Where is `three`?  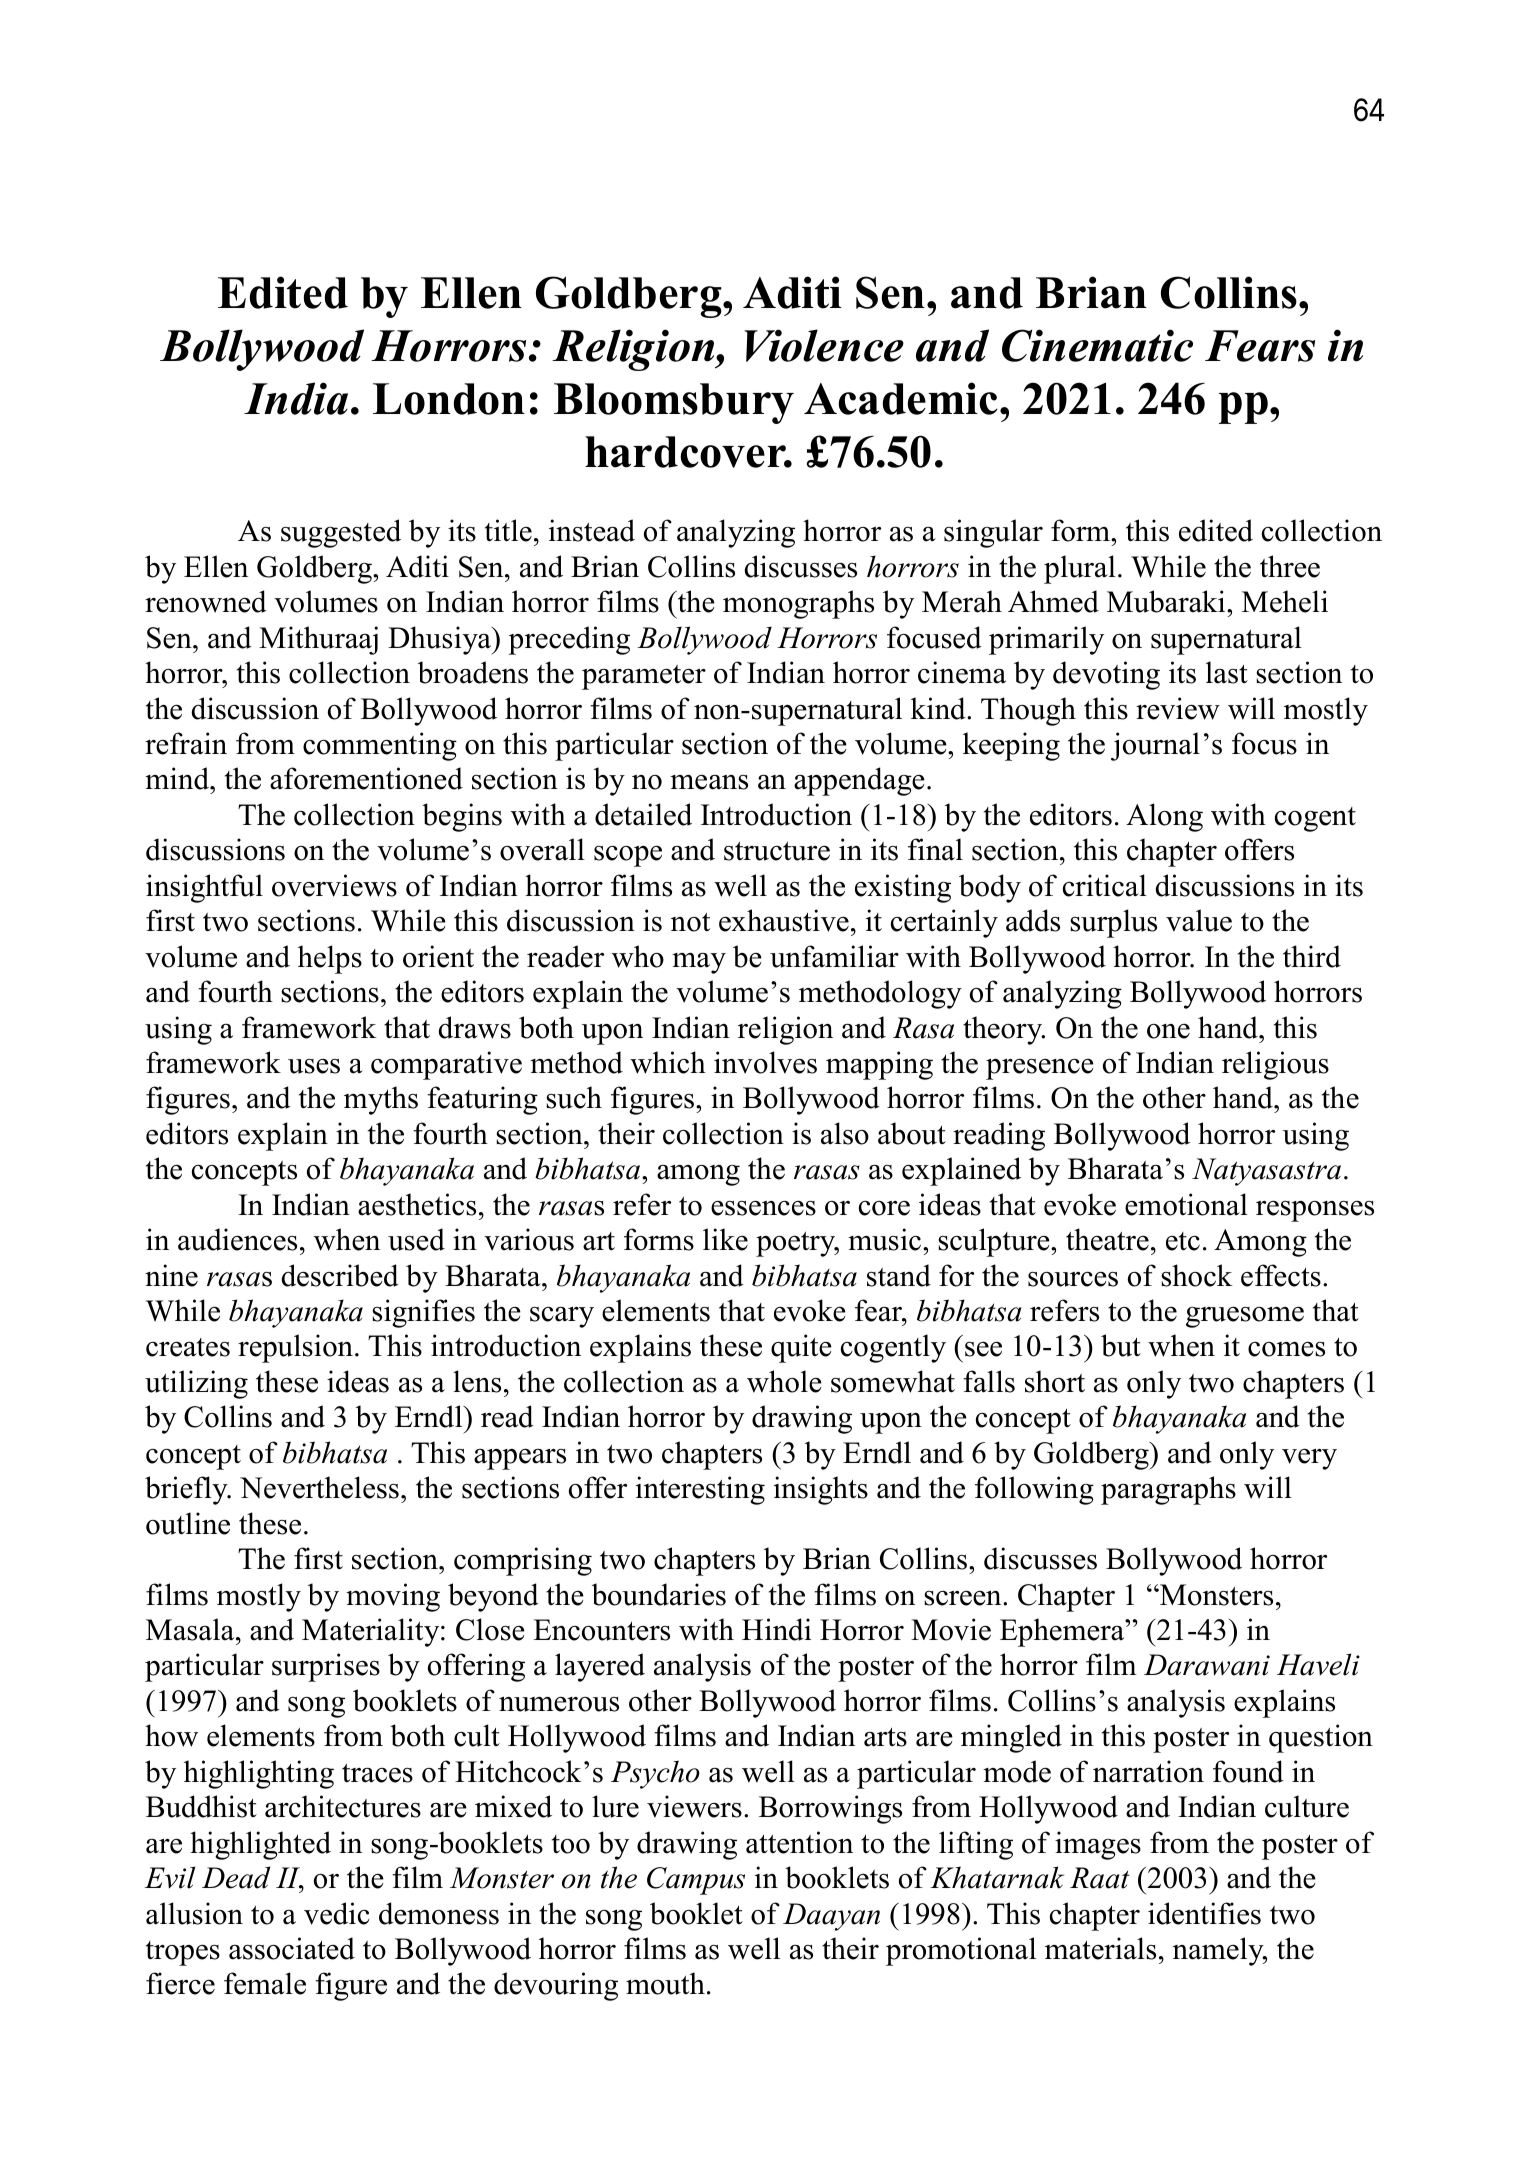 three is located at coordinates (1290, 566).
